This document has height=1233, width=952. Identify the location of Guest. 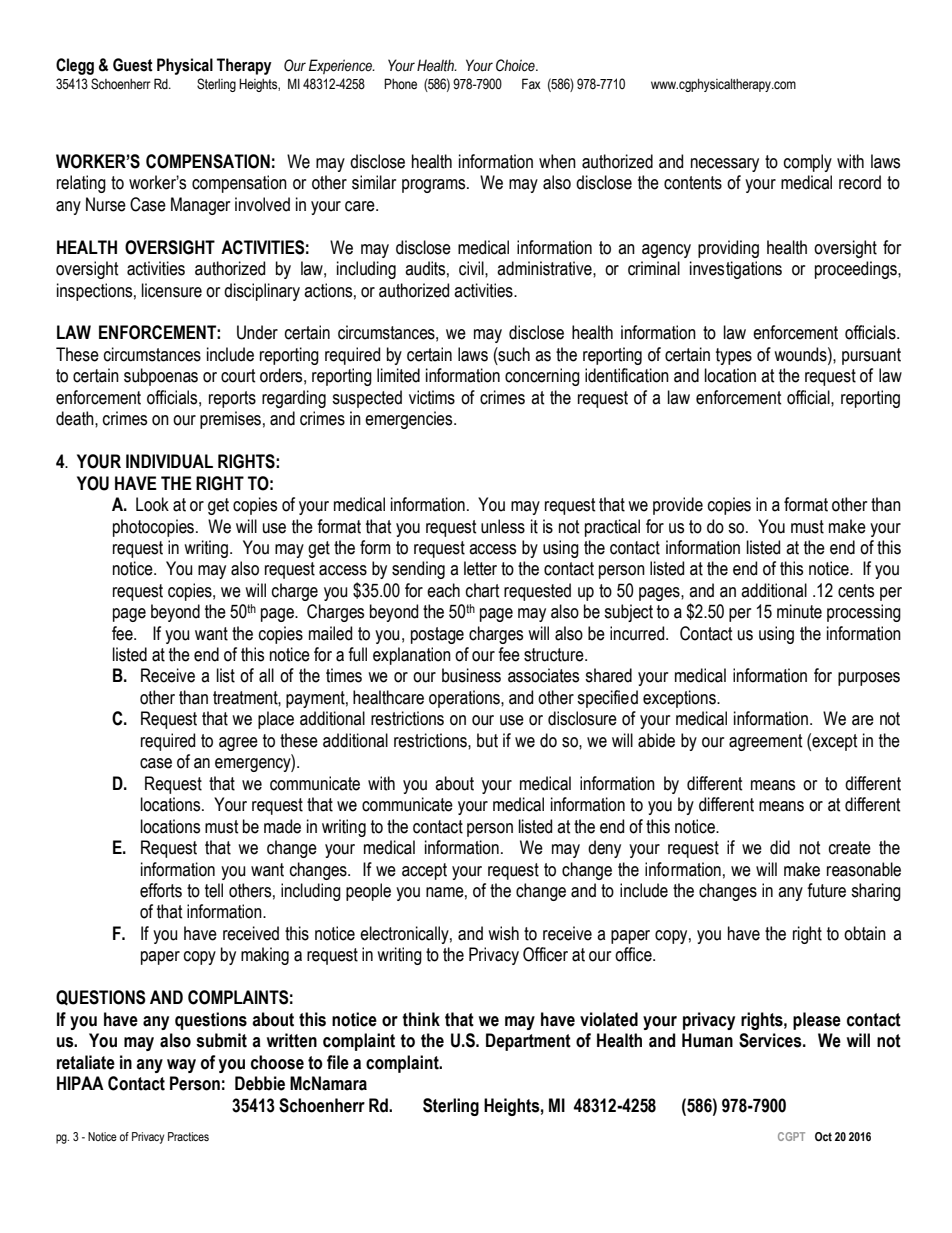
(133, 65).
